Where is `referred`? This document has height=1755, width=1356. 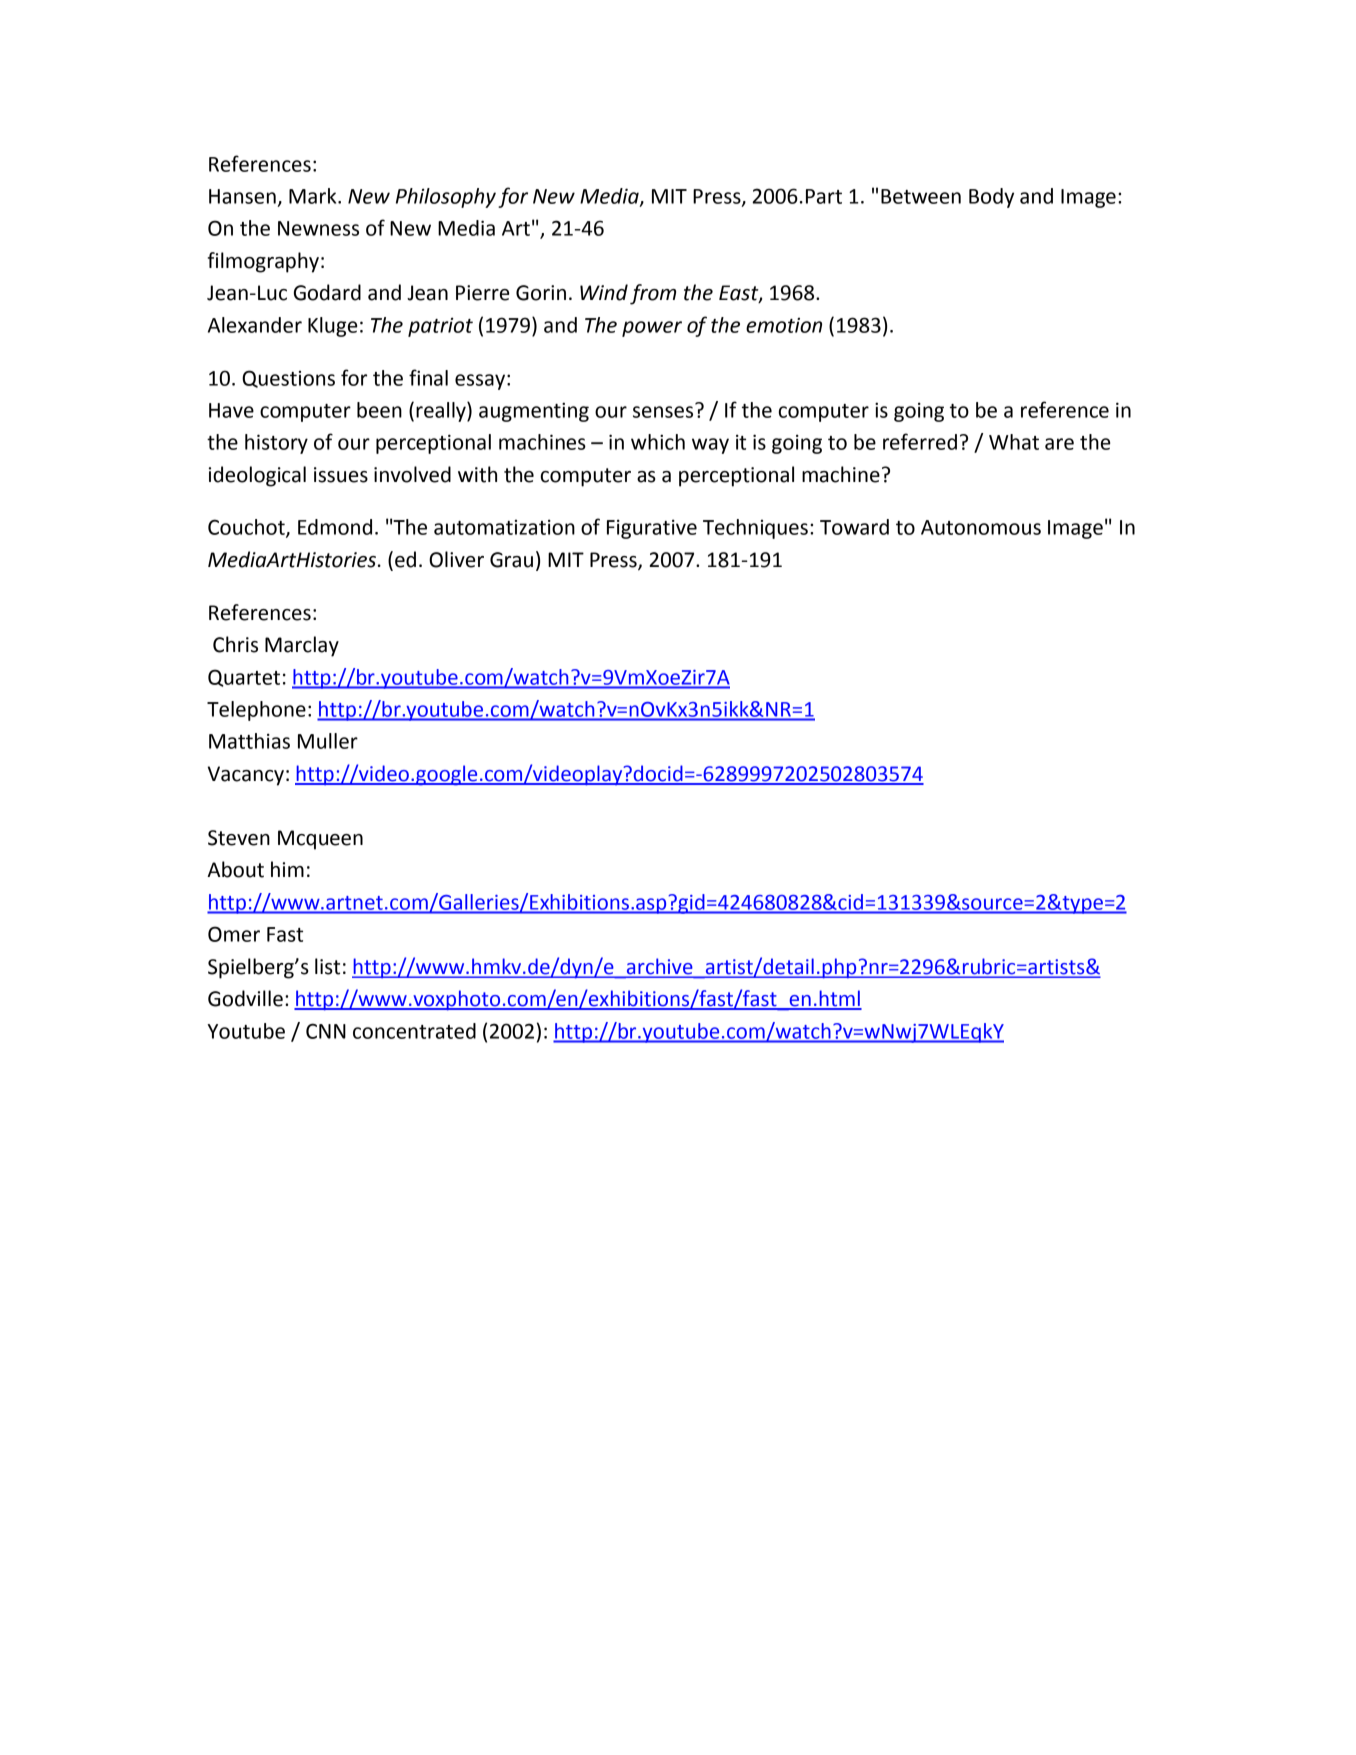
referred is located at coordinates (920, 441).
